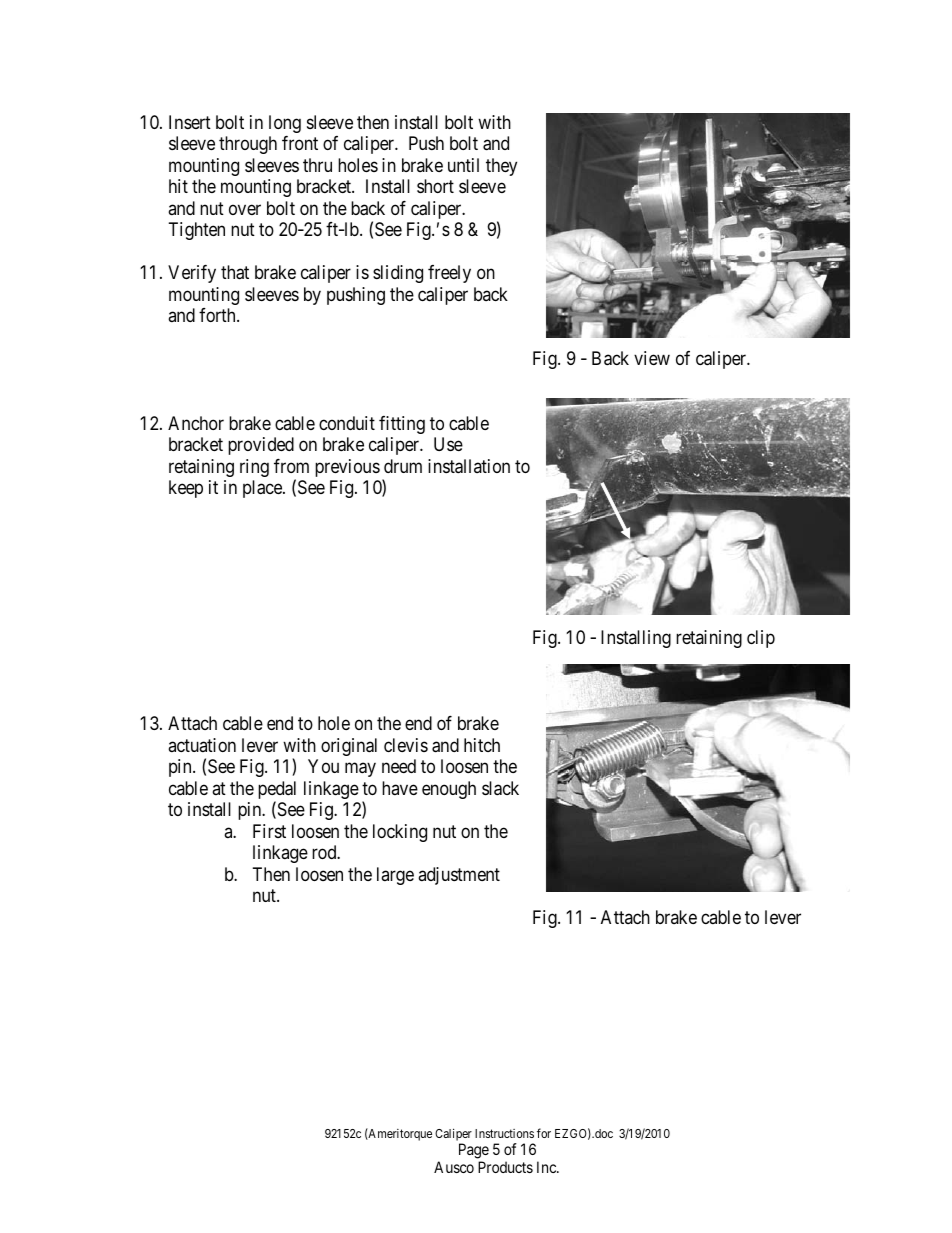  Describe the element at coordinates (277, 791) in the image. I see `pedal` at that location.
